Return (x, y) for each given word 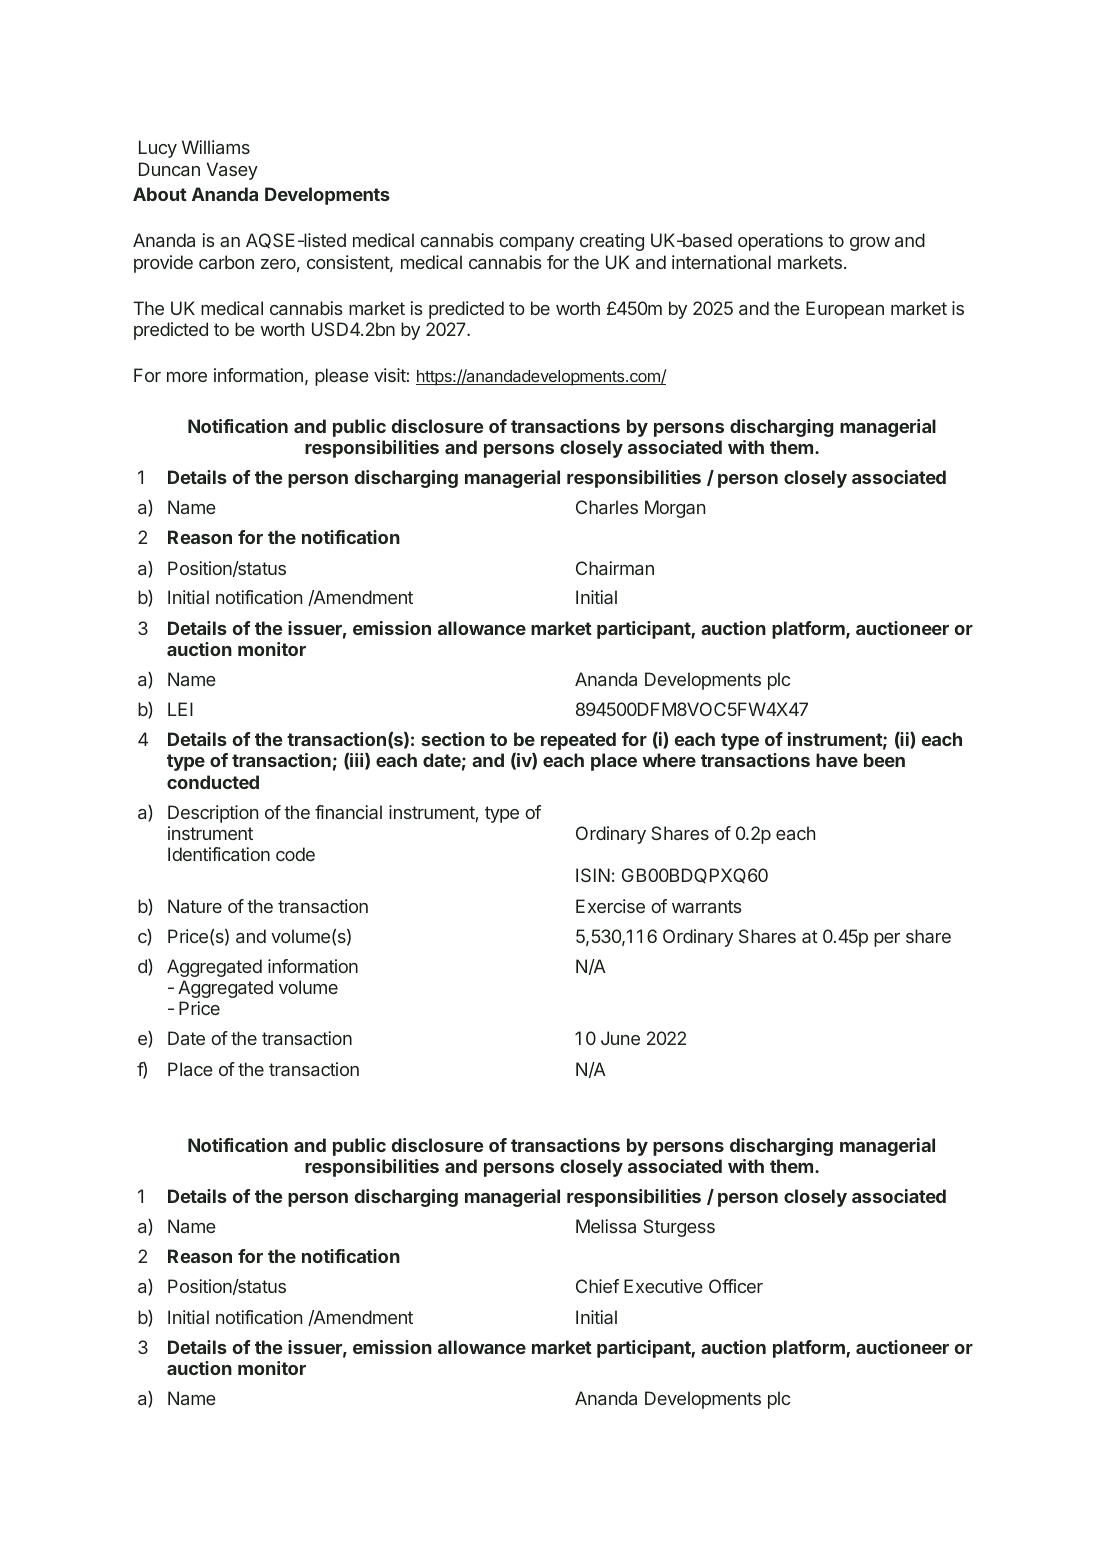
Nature (195, 906)
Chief (597, 1286)
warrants (706, 906)
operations (780, 242)
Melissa (606, 1226)
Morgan (675, 509)
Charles (607, 507)
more (187, 377)
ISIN (593, 875)
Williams (216, 147)
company (536, 244)
